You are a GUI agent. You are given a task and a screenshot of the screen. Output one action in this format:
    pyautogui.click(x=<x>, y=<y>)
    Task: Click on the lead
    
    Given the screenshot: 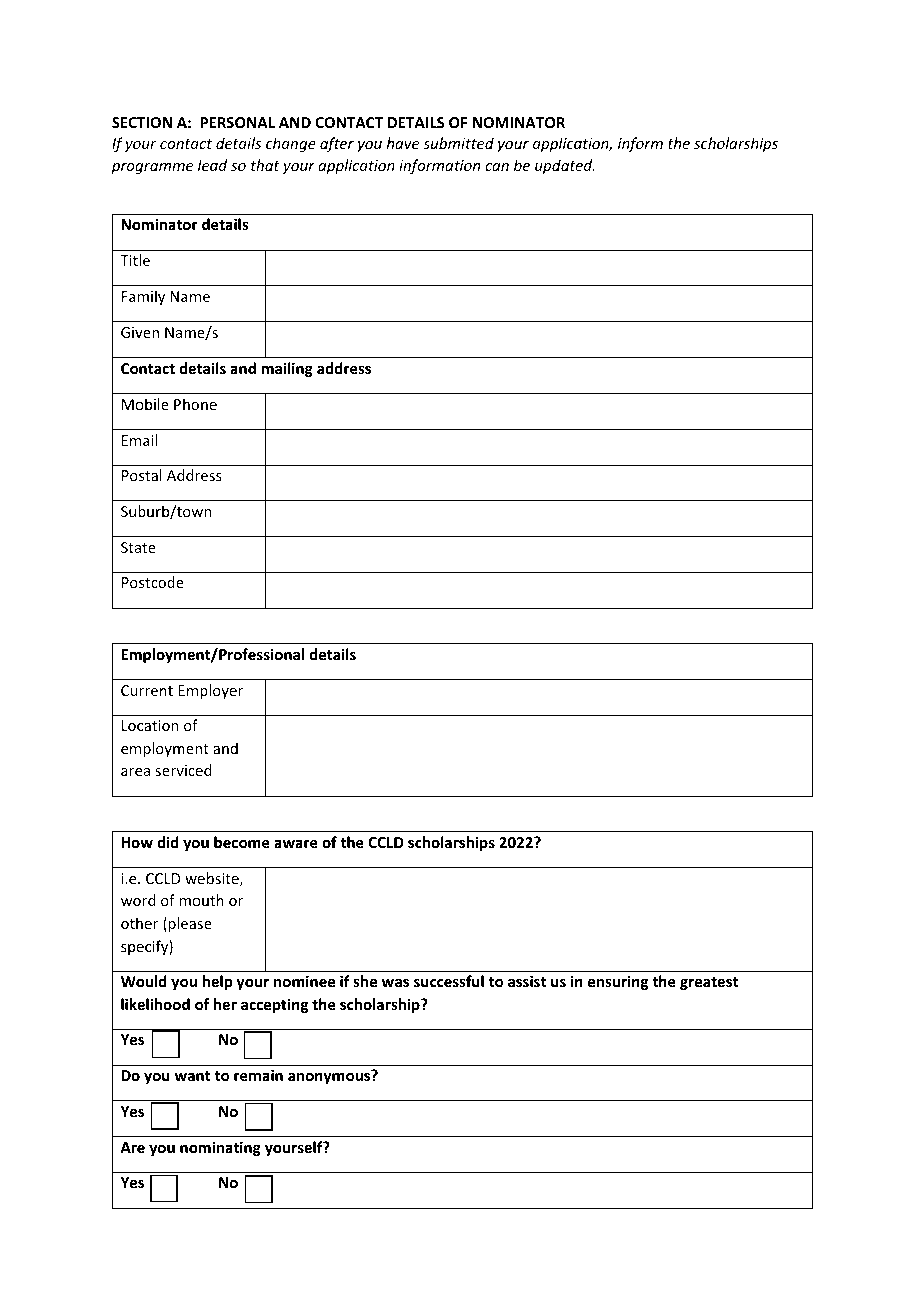 What is the action you would take?
    pyautogui.click(x=212, y=165)
